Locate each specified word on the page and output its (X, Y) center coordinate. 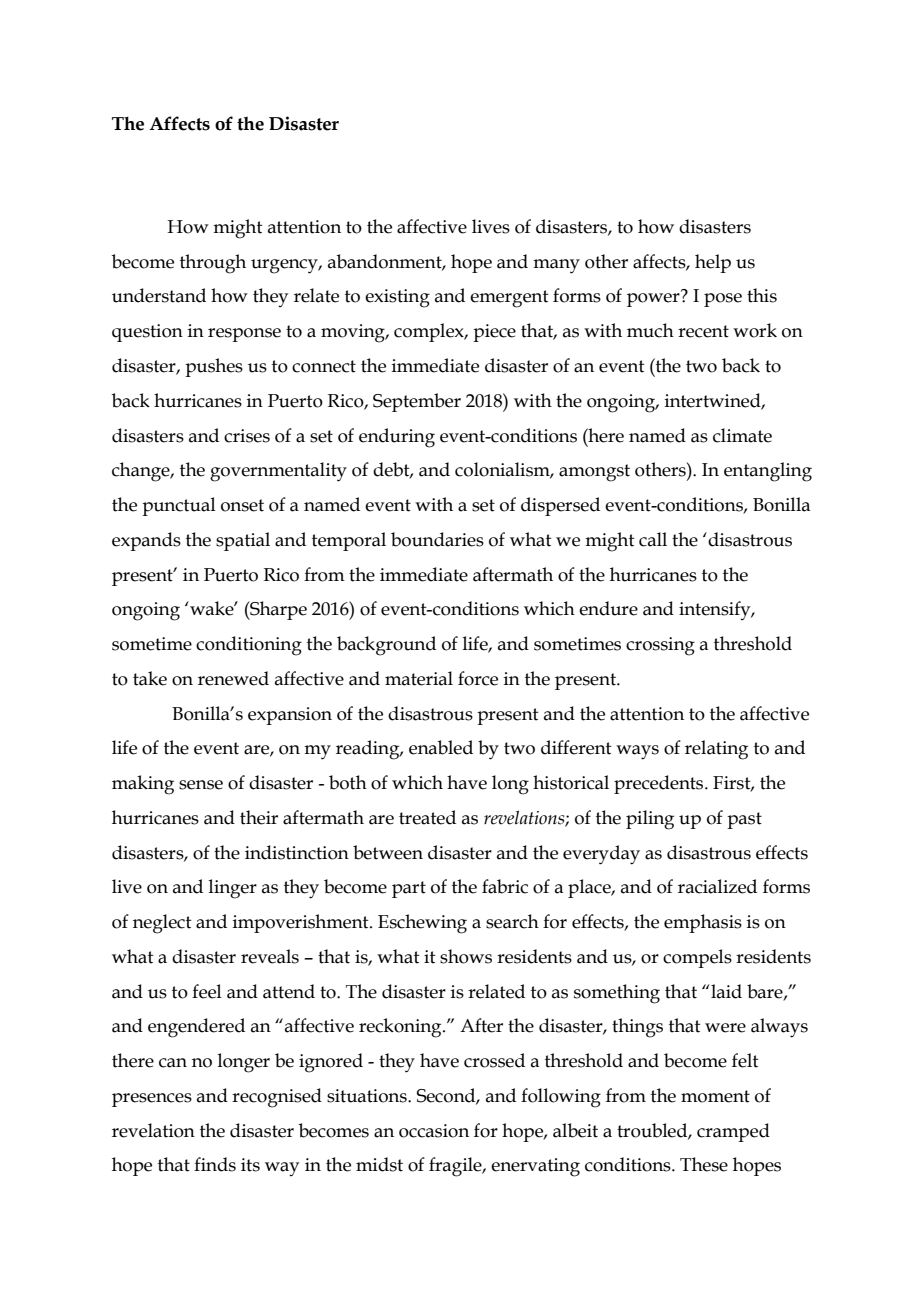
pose (723, 300)
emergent (509, 299)
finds (215, 1164)
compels (697, 958)
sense (201, 785)
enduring (397, 438)
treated (427, 817)
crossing (660, 646)
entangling (768, 472)
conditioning (249, 646)
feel (207, 991)
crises (247, 436)
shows (466, 956)
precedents (660, 784)
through (213, 264)
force (478, 678)
